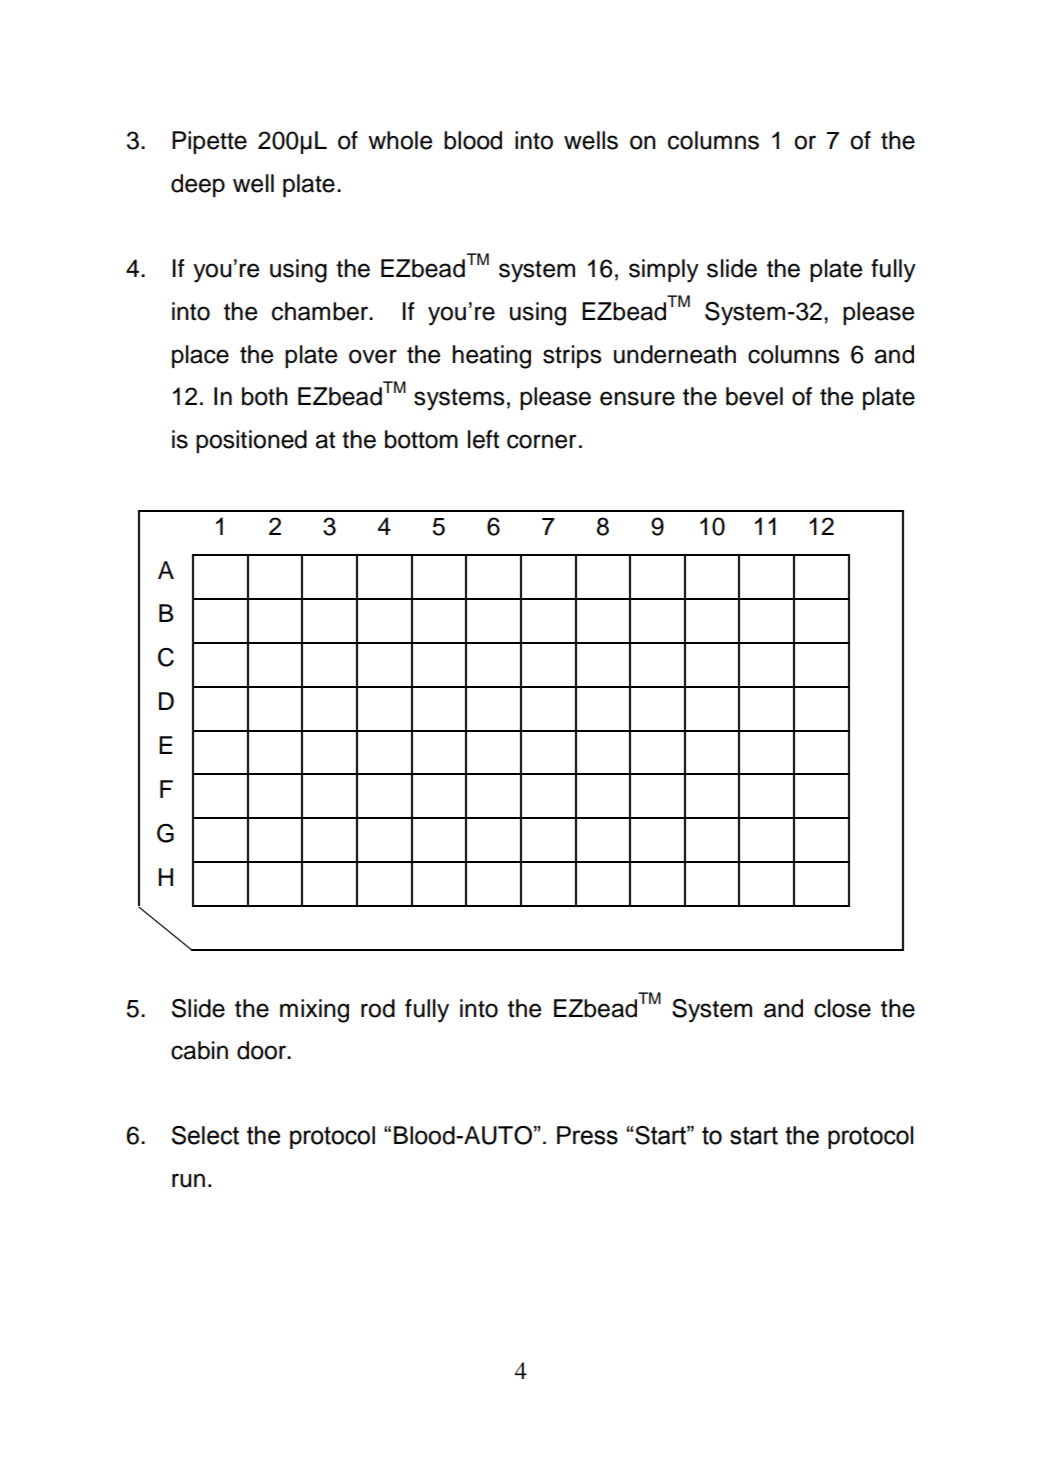  I want to click on mixing, so click(314, 1011).
